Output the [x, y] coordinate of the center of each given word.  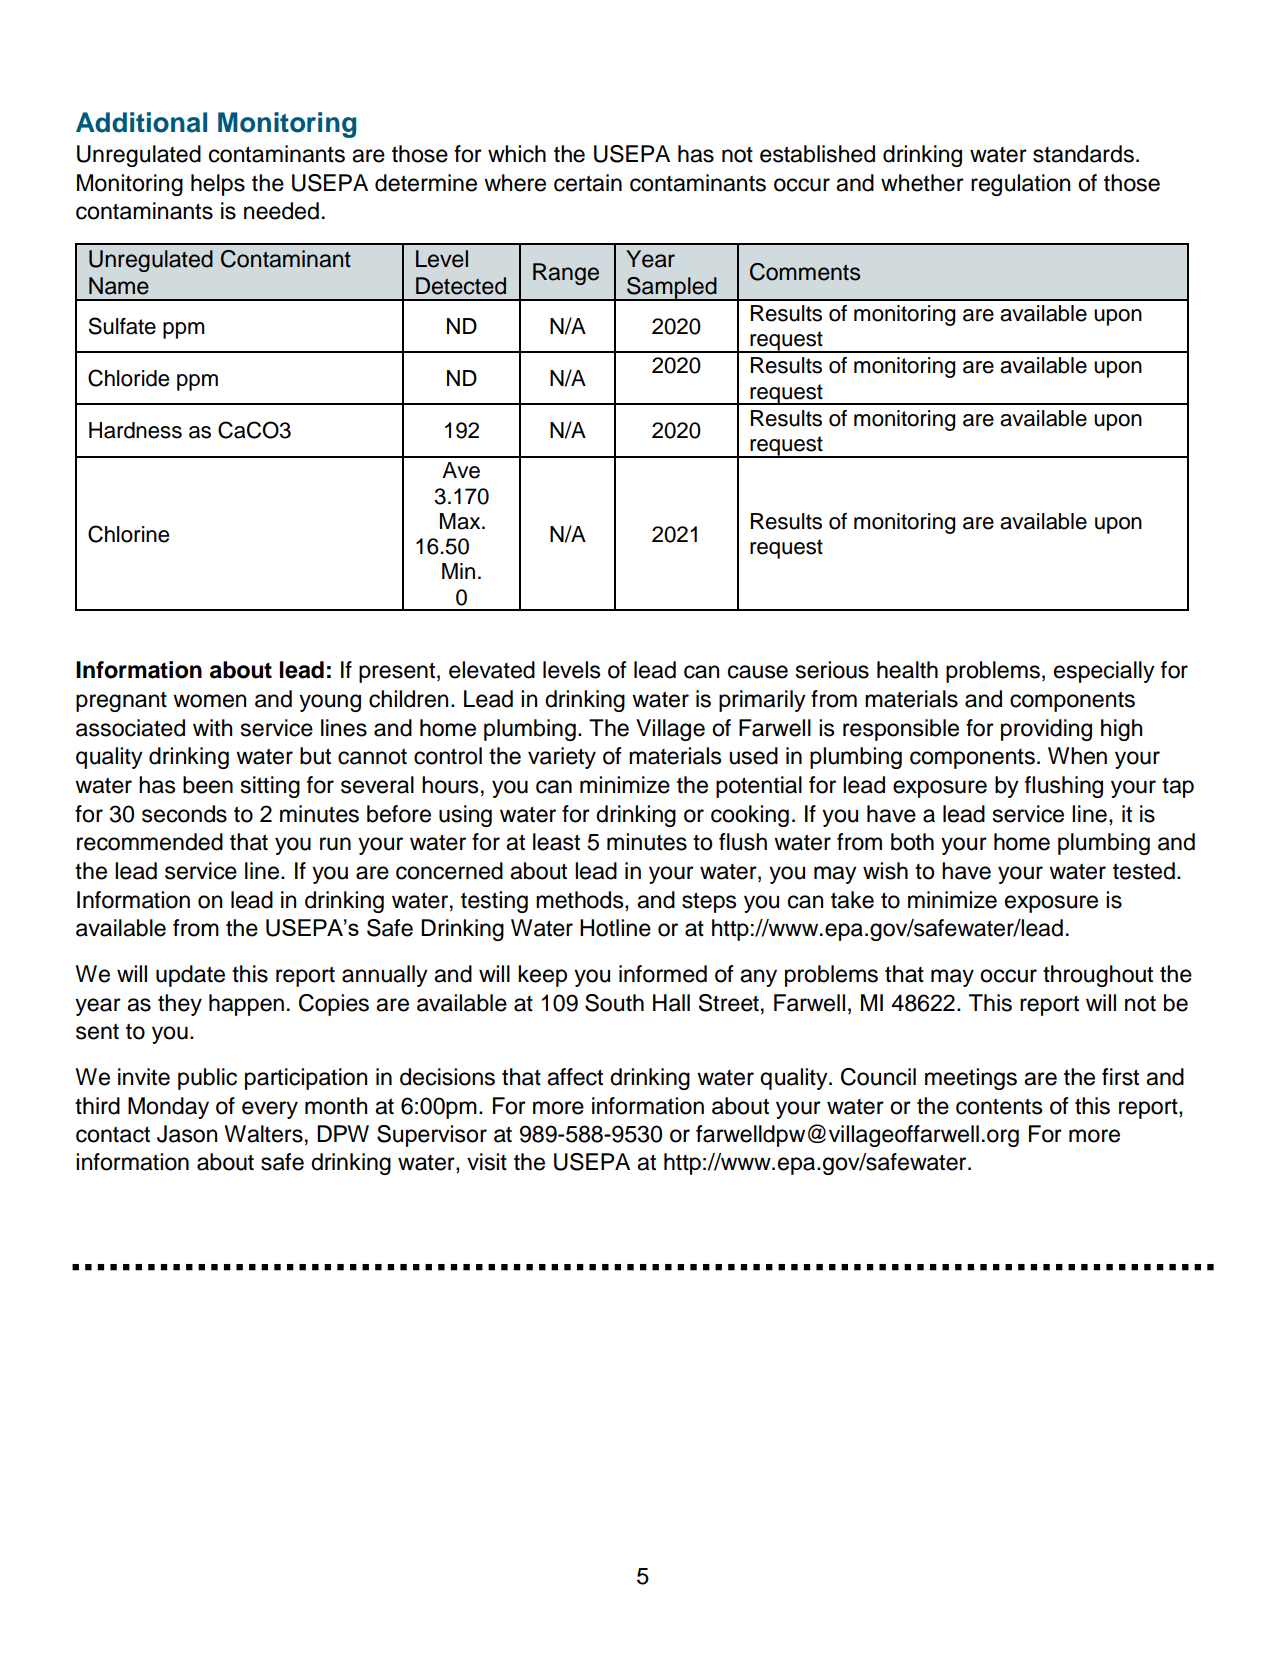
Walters [263, 1134]
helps [218, 185]
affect [575, 1077]
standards [1083, 154]
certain [588, 183]
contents [999, 1106]
